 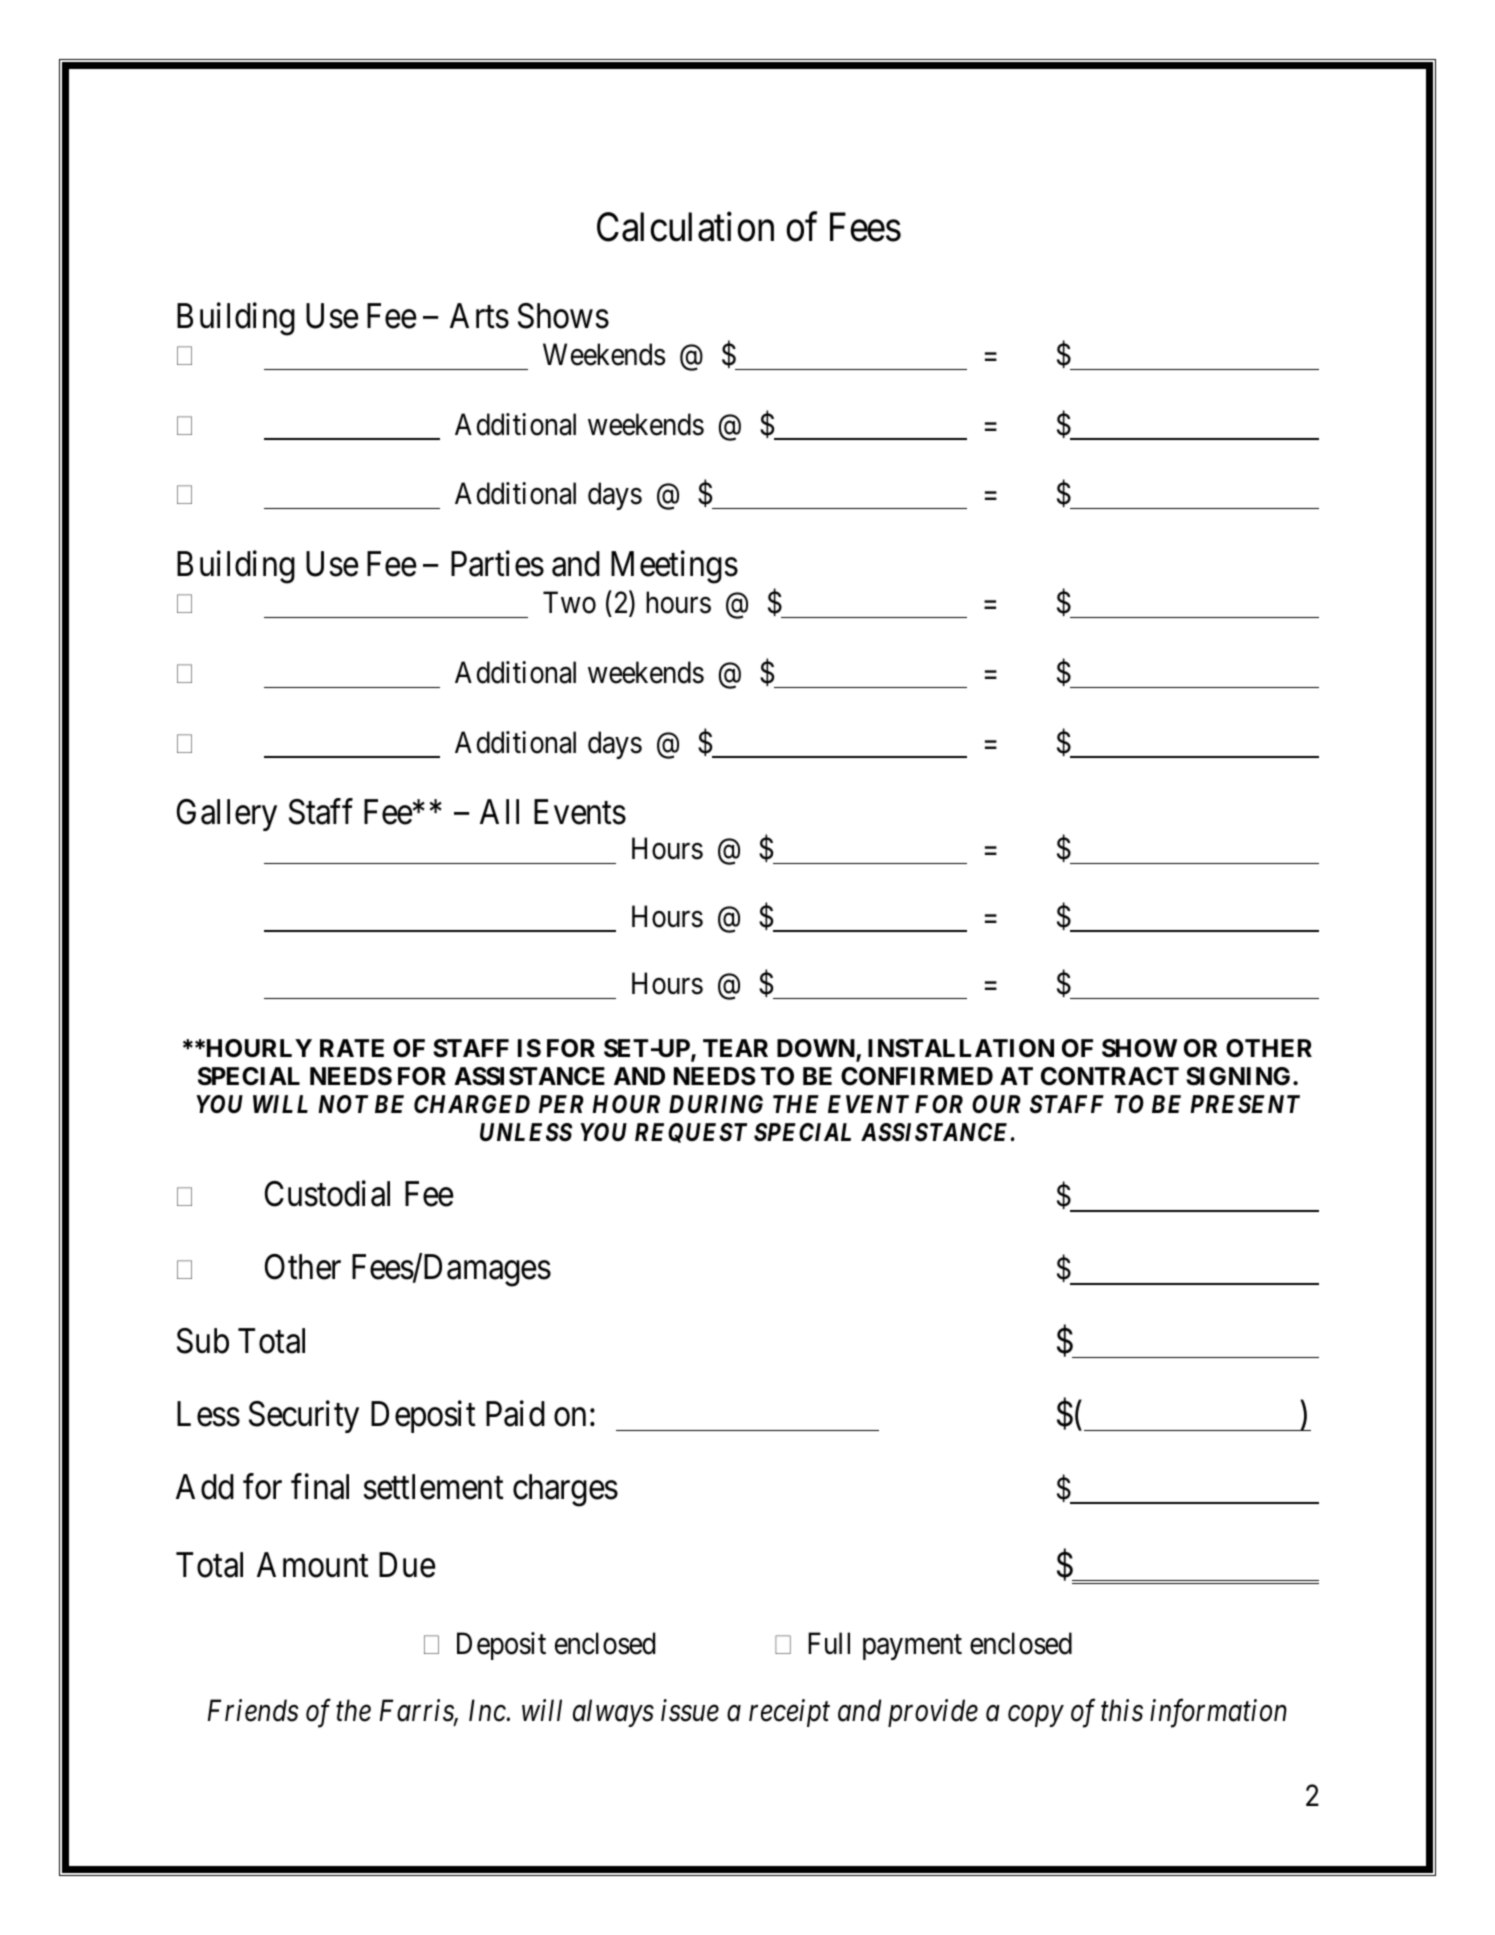 What do you see at coordinates (253, 1710) in the image?
I see `Friends` at bounding box center [253, 1710].
